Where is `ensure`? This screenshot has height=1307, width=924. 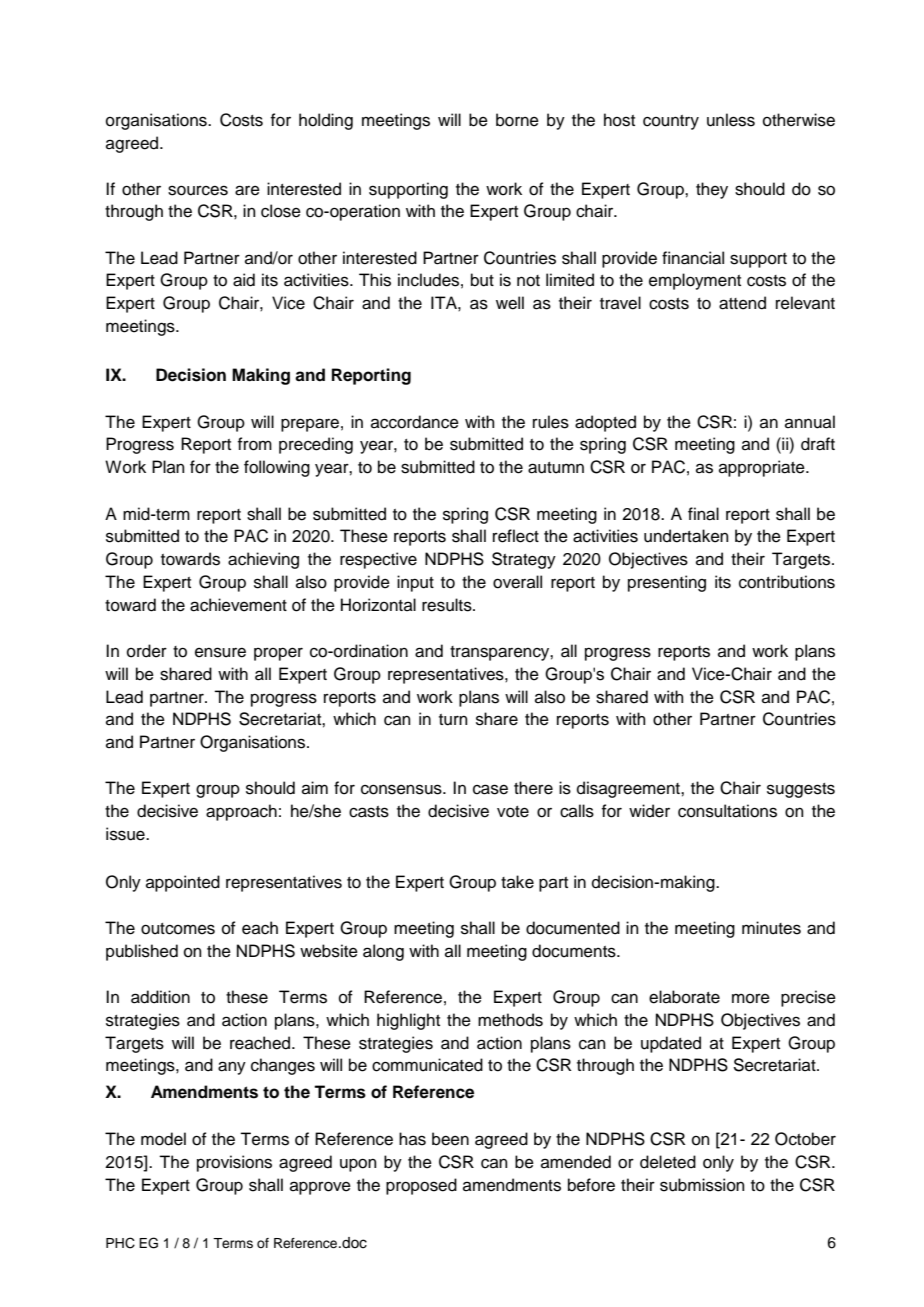 ensure is located at coordinates (220, 652).
